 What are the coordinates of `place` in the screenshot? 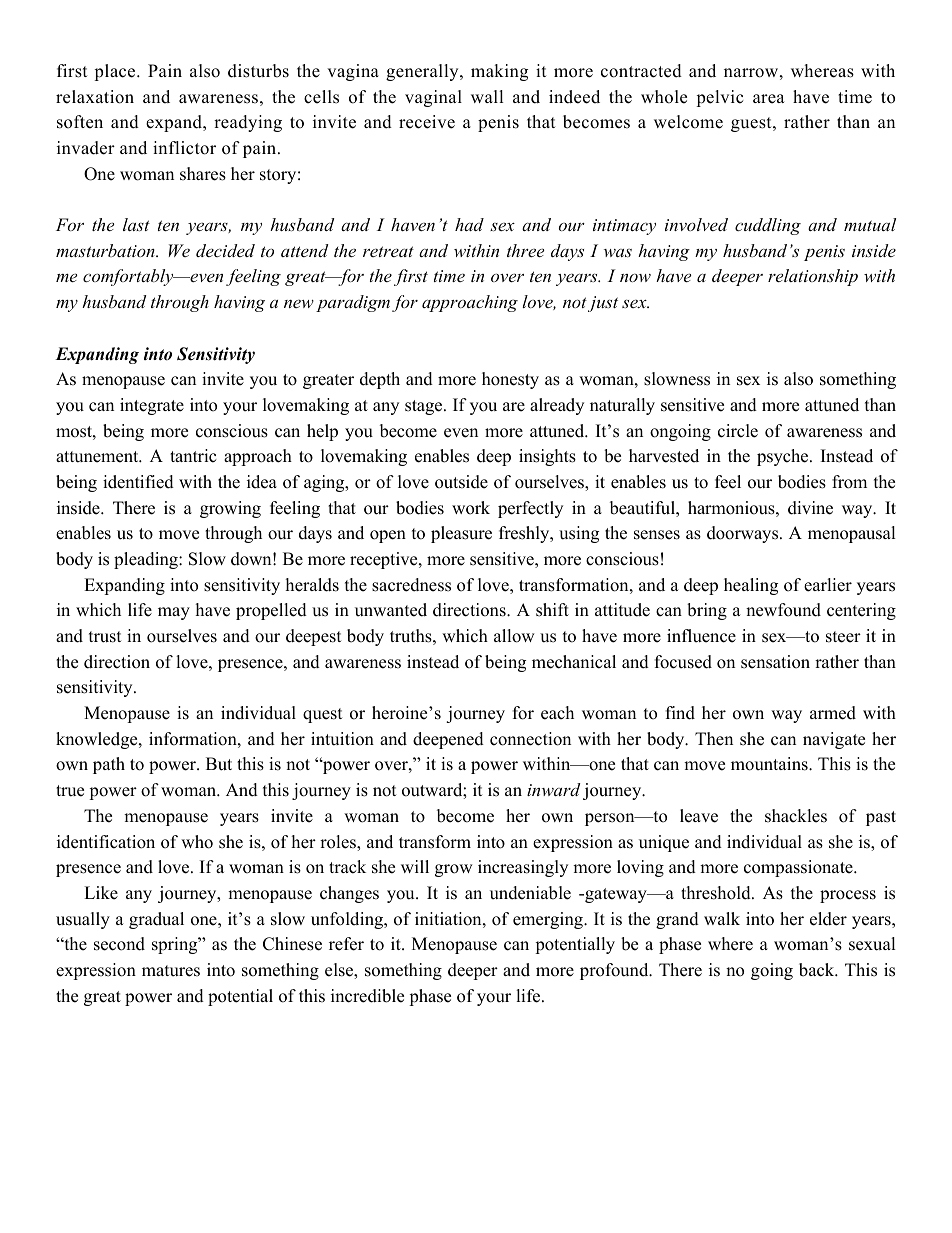 It's located at (116, 72).
